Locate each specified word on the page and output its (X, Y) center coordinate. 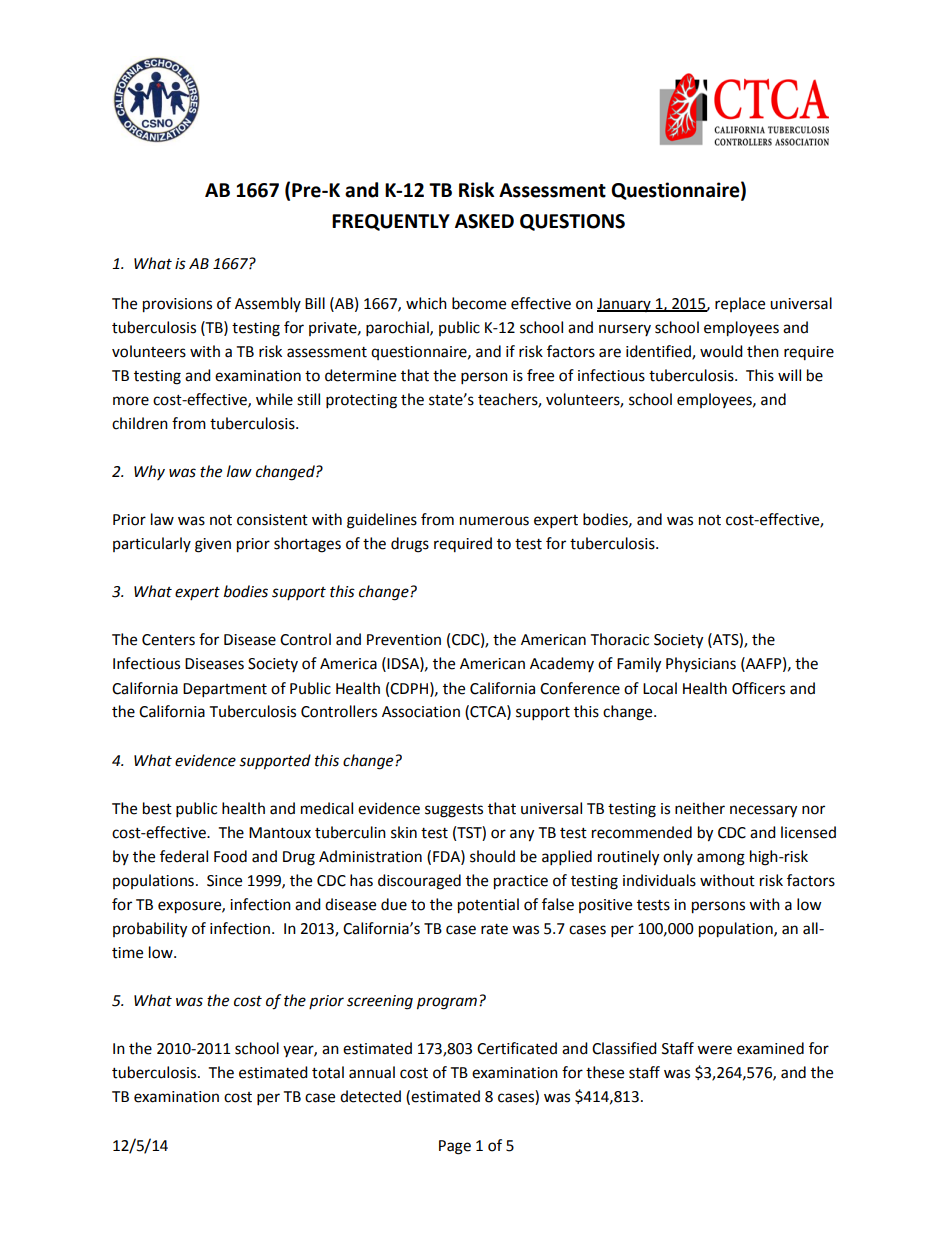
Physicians (701, 664)
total (328, 1072)
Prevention (404, 640)
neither (700, 808)
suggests (454, 811)
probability (150, 930)
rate (494, 929)
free (540, 375)
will (789, 375)
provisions (177, 305)
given (213, 545)
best (157, 808)
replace (740, 304)
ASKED (484, 221)
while (274, 399)
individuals (659, 880)
